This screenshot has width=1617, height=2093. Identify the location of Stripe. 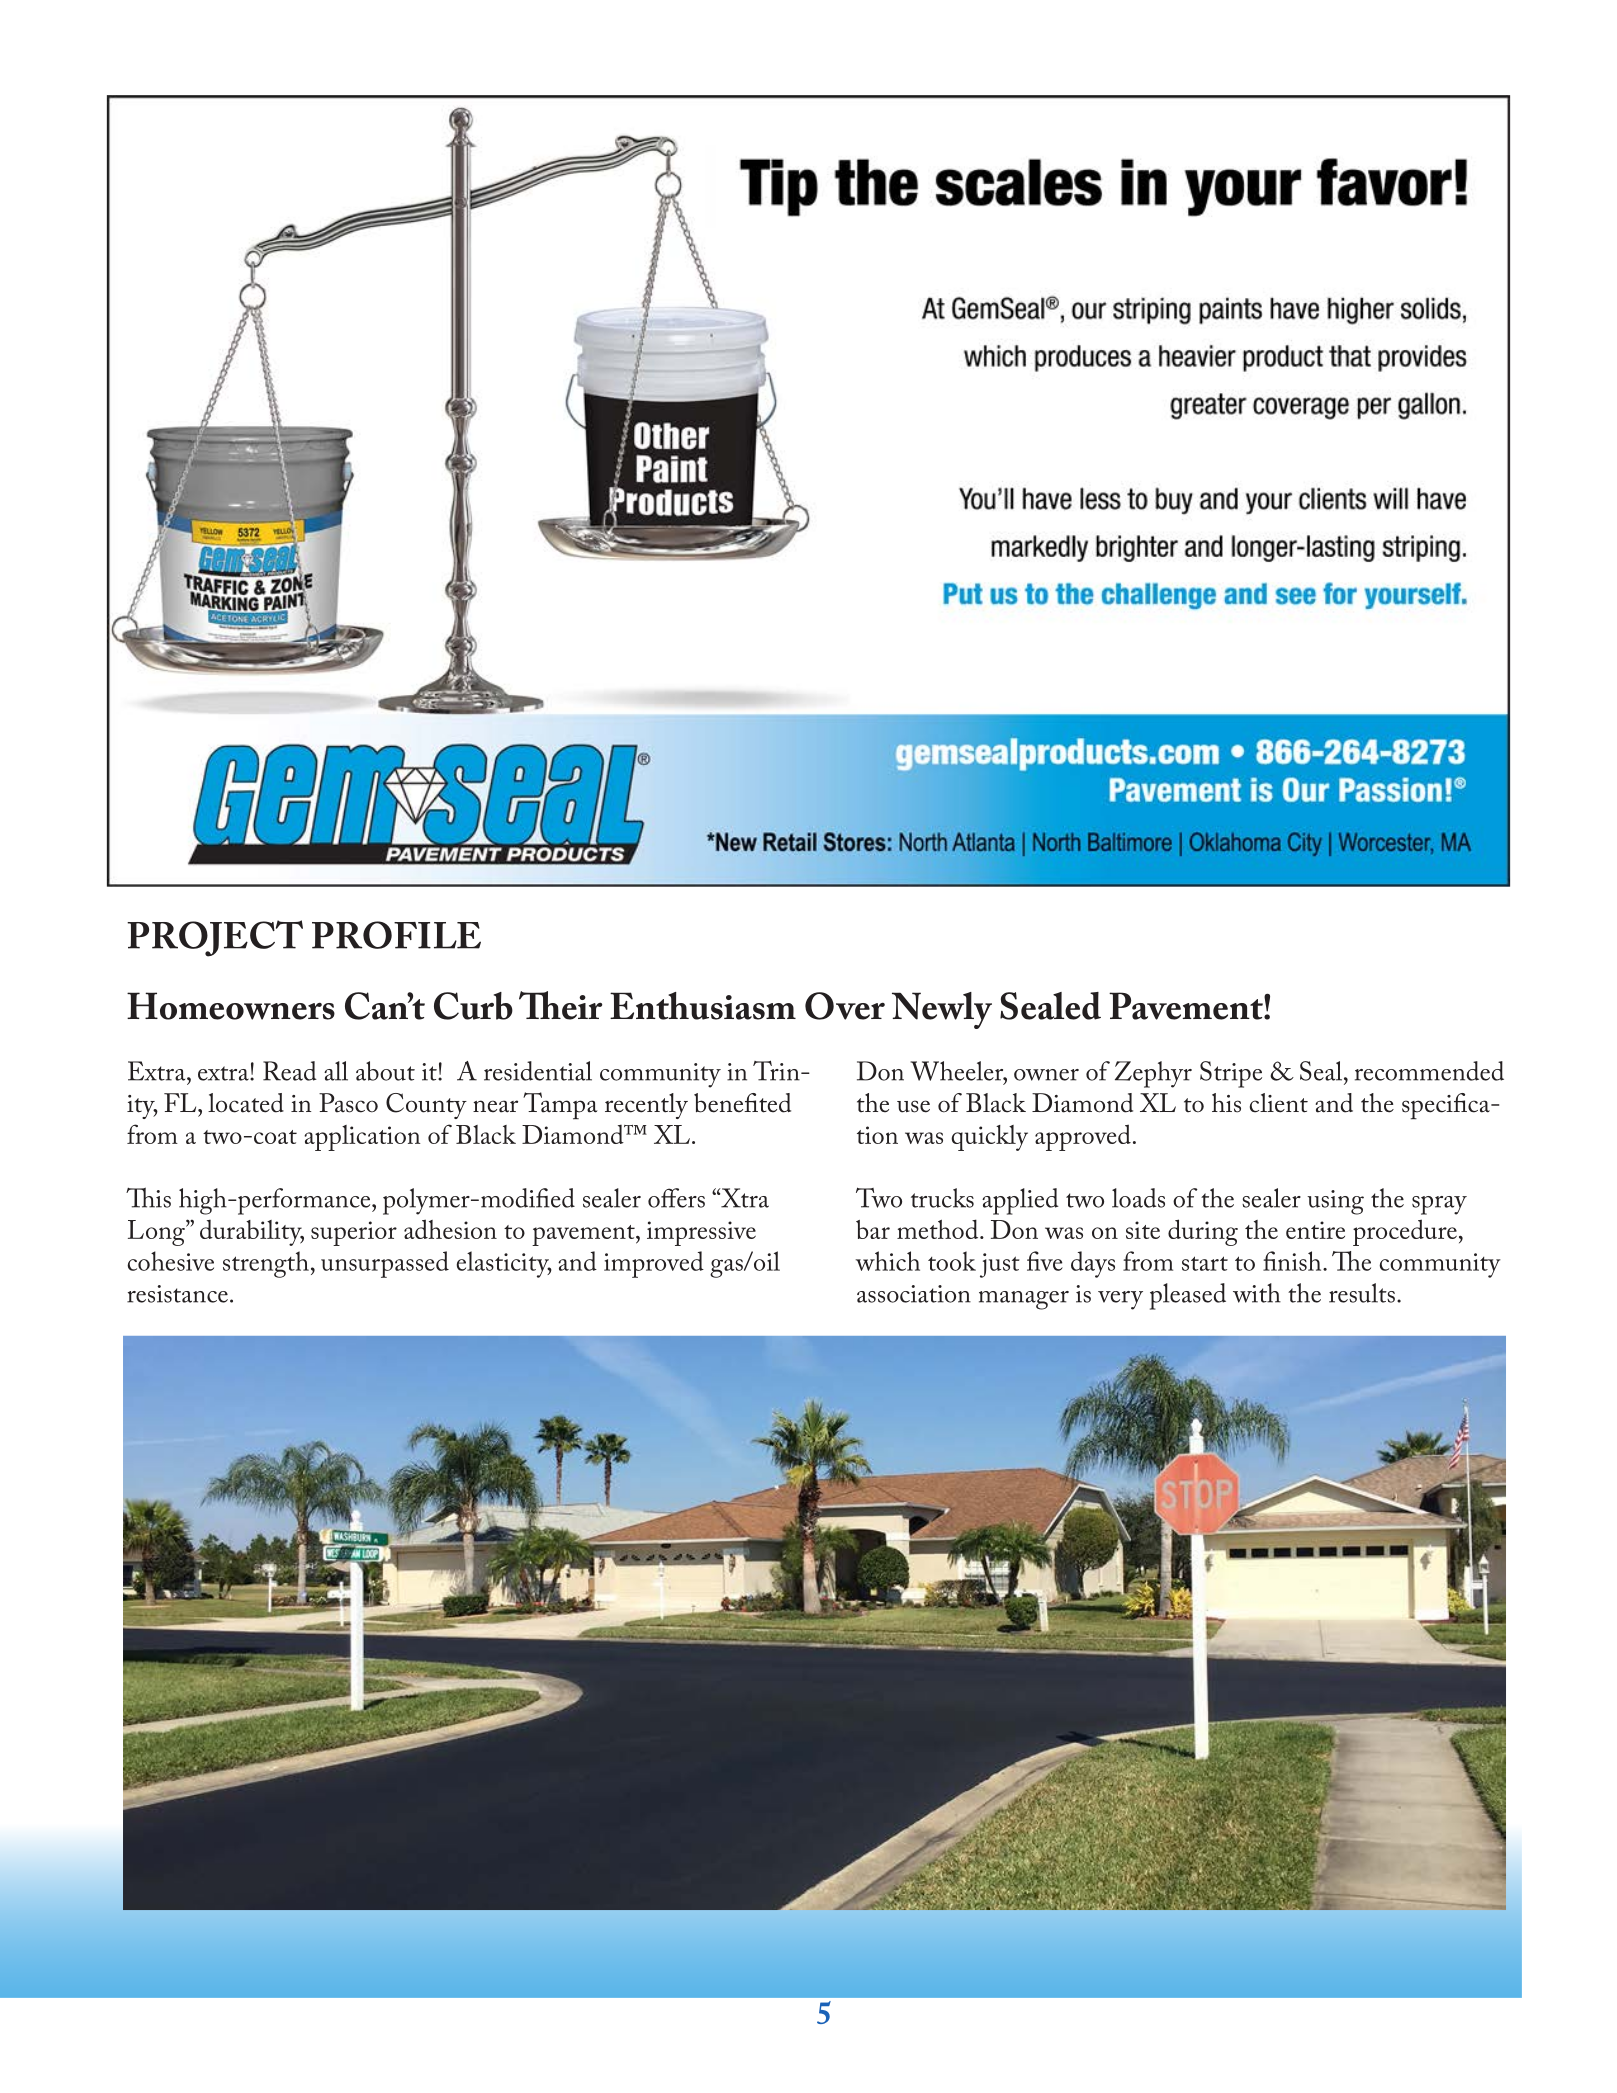
(1231, 1074).
